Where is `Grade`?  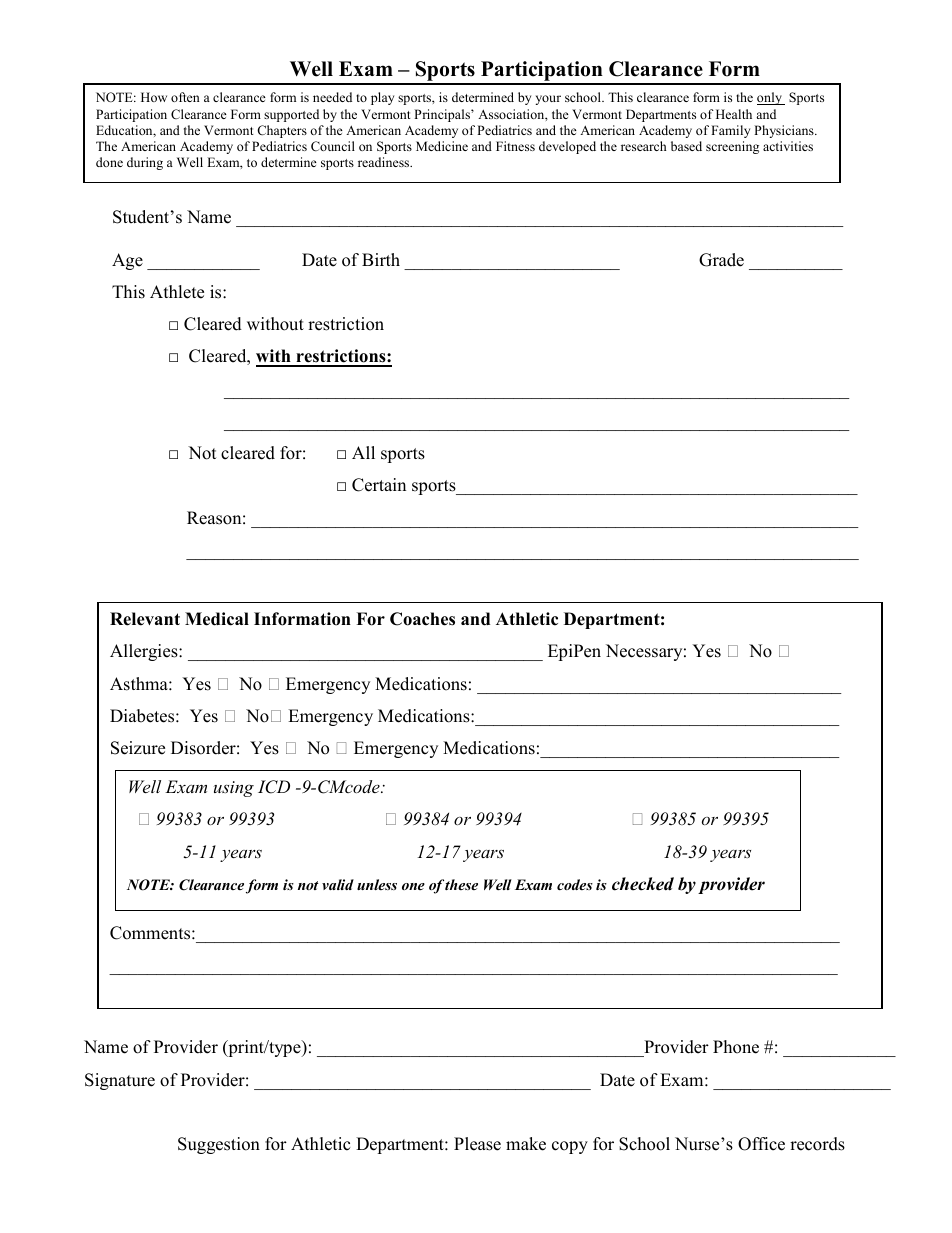
Grade is located at coordinates (721, 260).
